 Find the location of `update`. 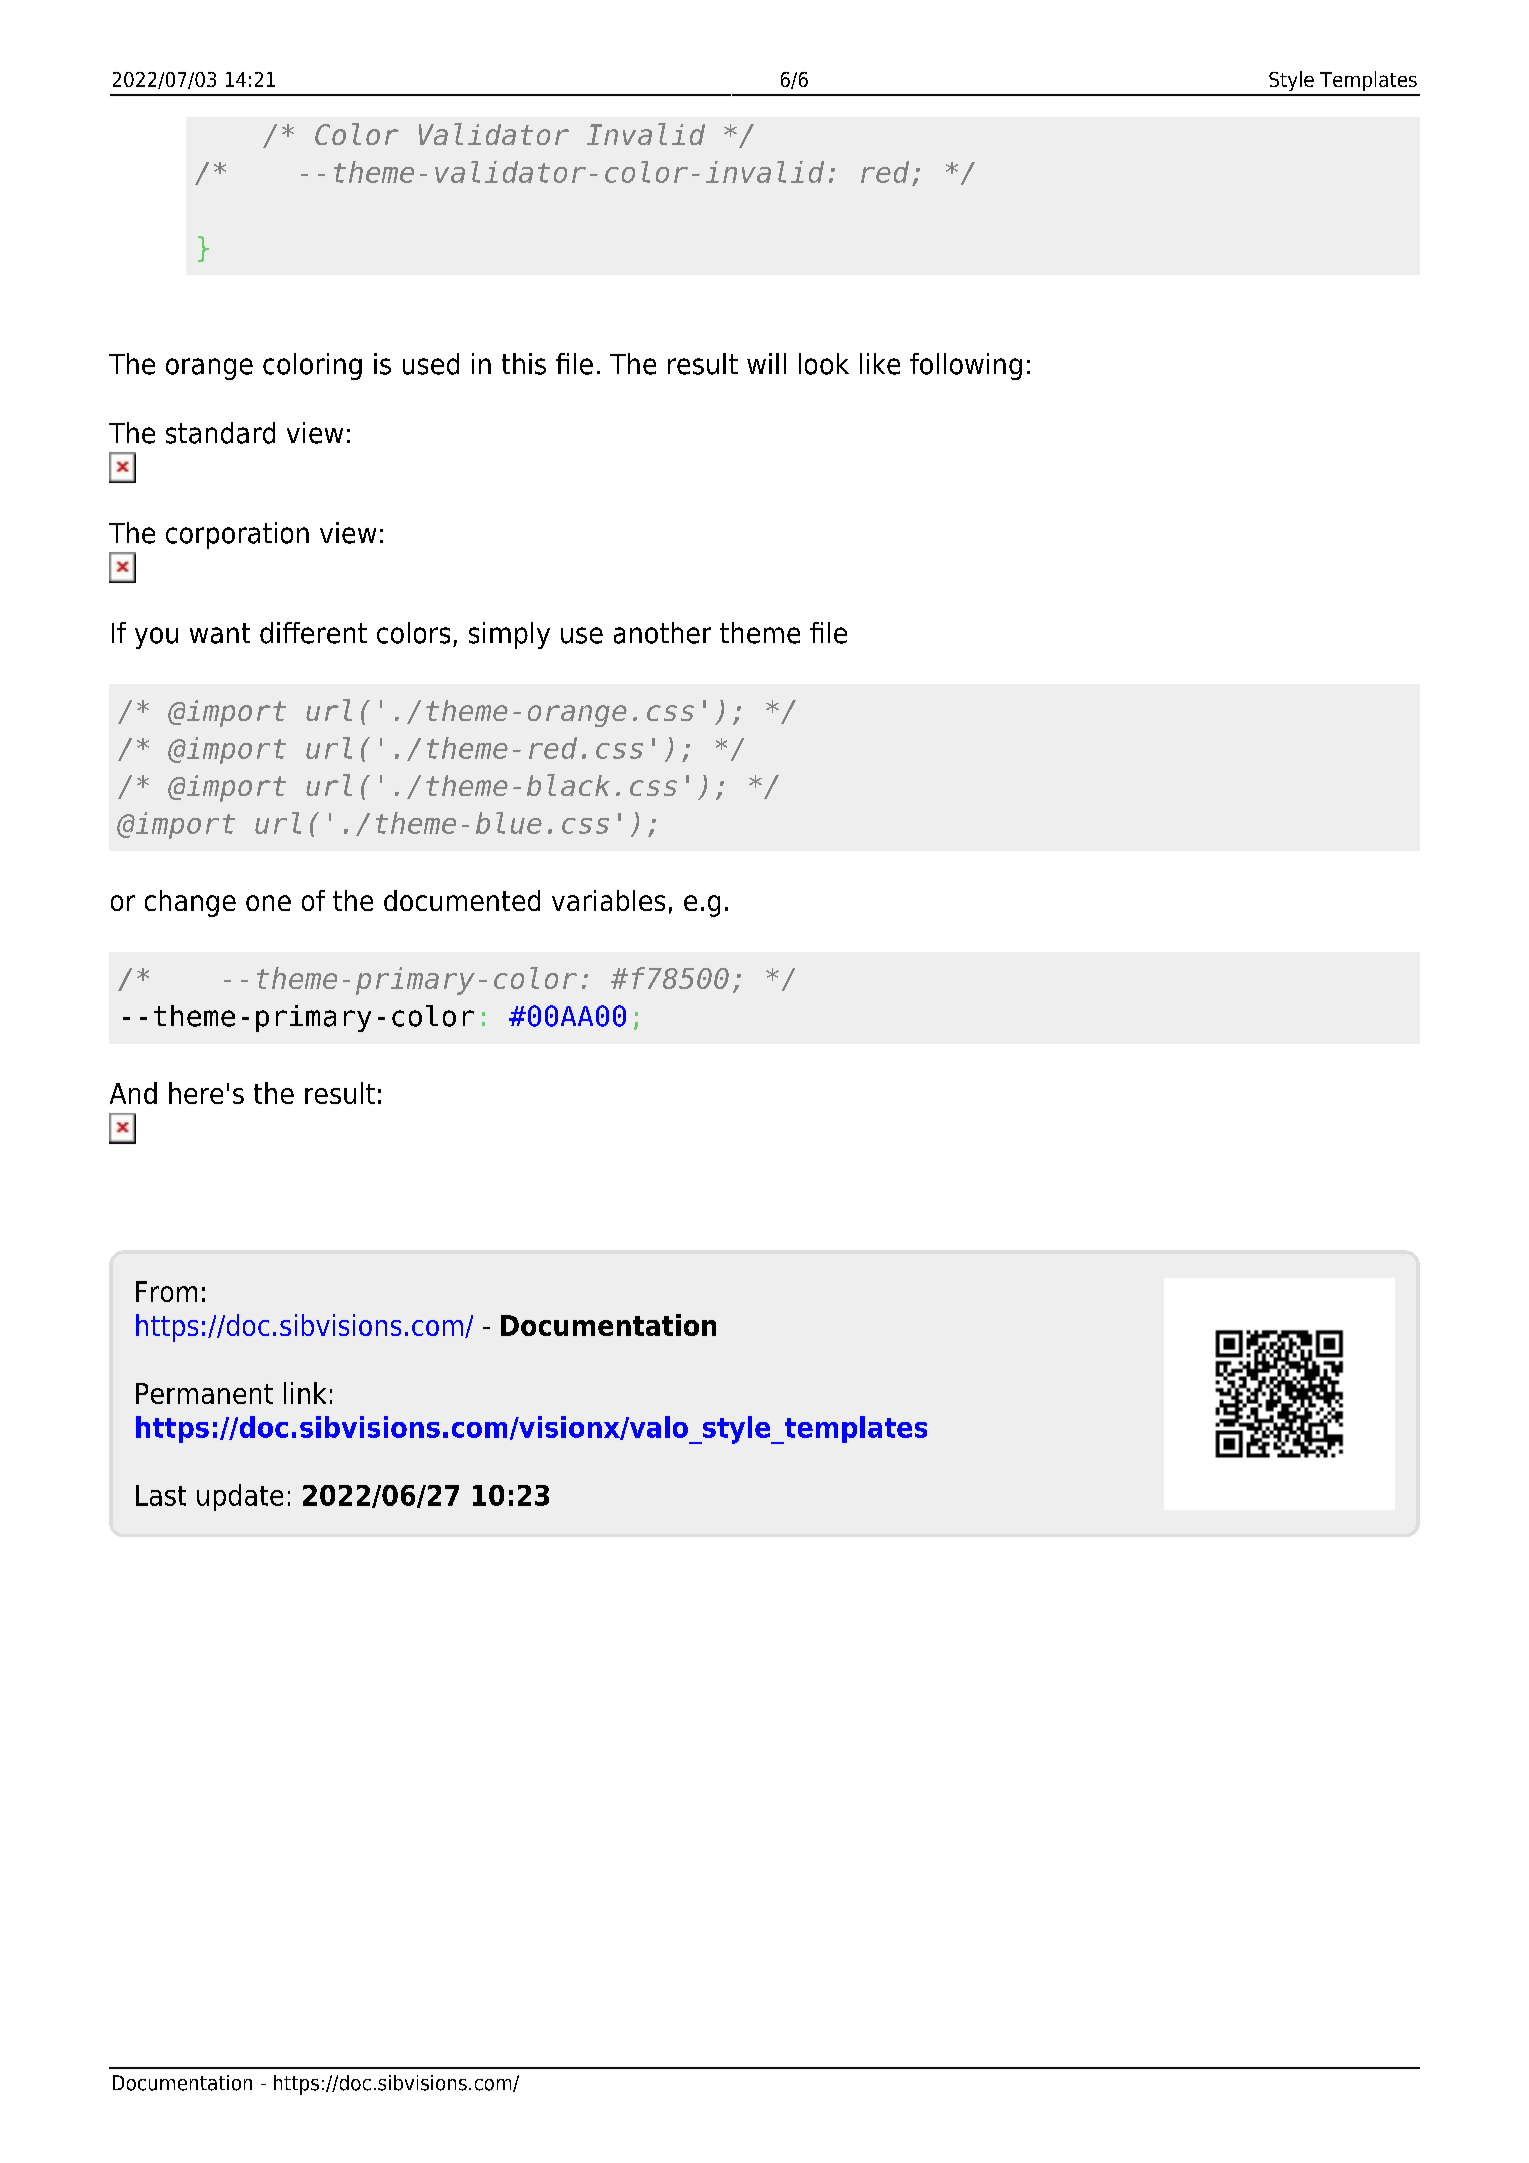

update is located at coordinates (240, 1497).
